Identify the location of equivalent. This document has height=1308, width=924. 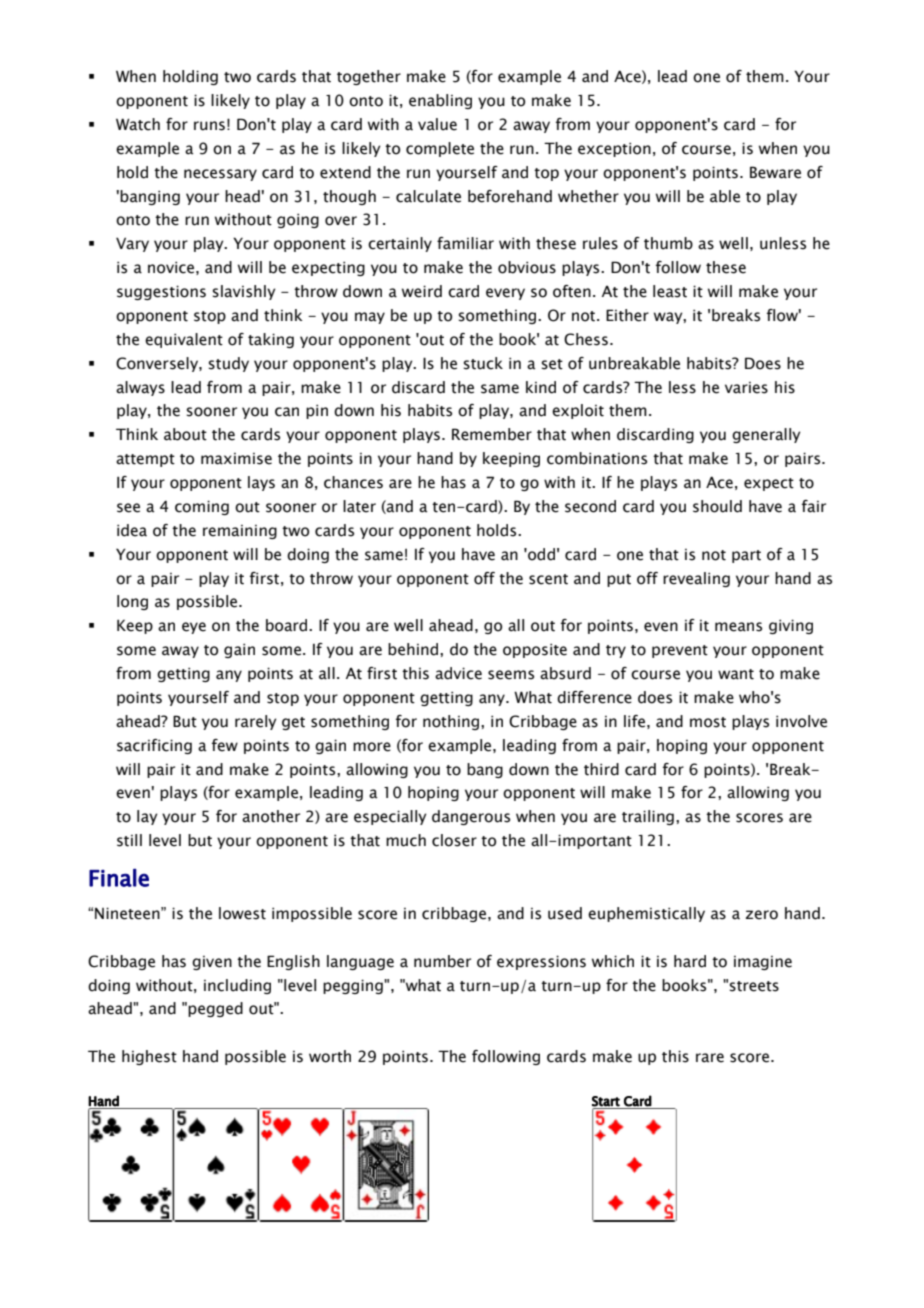
(184, 340).
